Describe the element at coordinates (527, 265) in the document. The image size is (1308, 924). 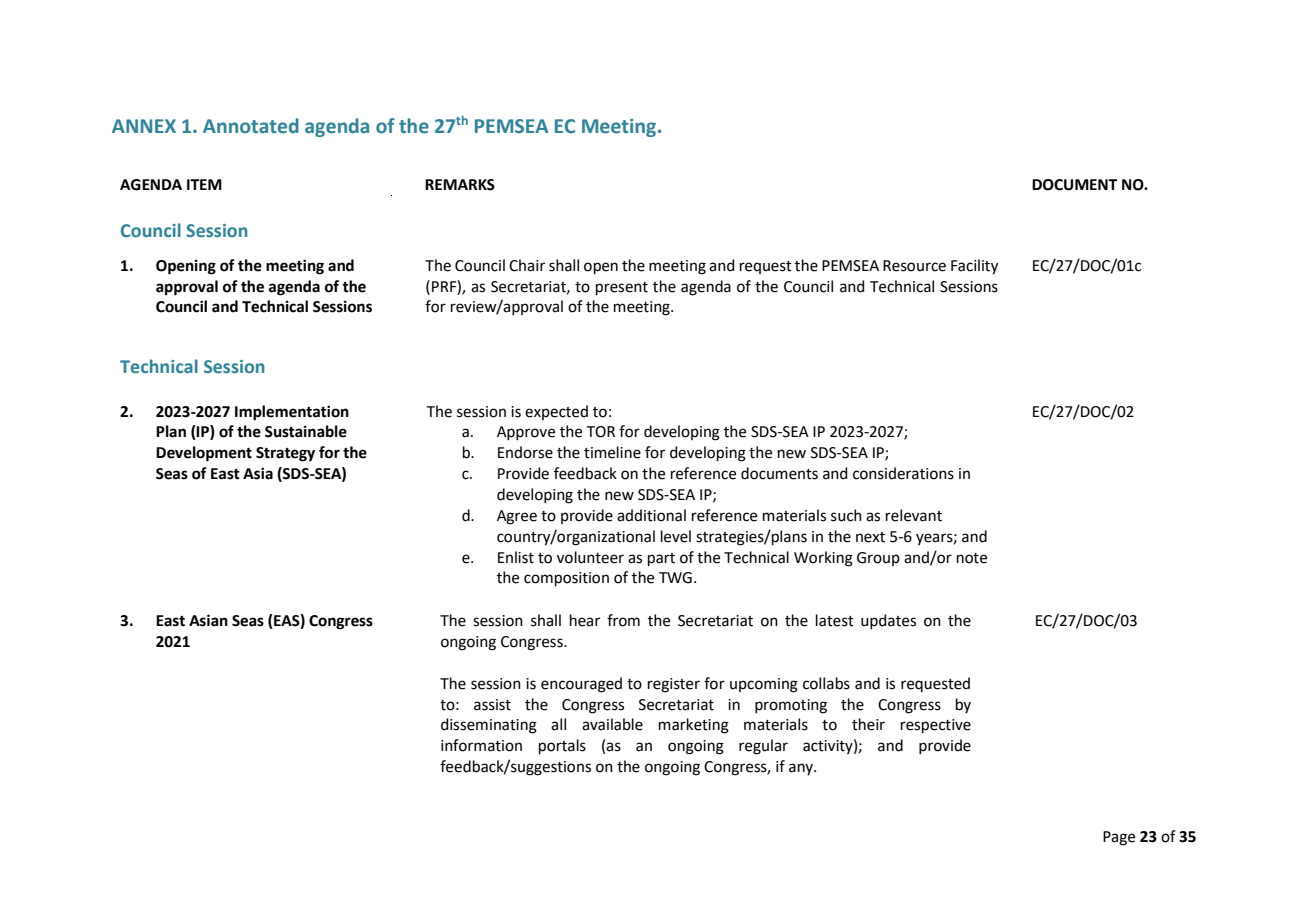
I see `Chair` at that location.
